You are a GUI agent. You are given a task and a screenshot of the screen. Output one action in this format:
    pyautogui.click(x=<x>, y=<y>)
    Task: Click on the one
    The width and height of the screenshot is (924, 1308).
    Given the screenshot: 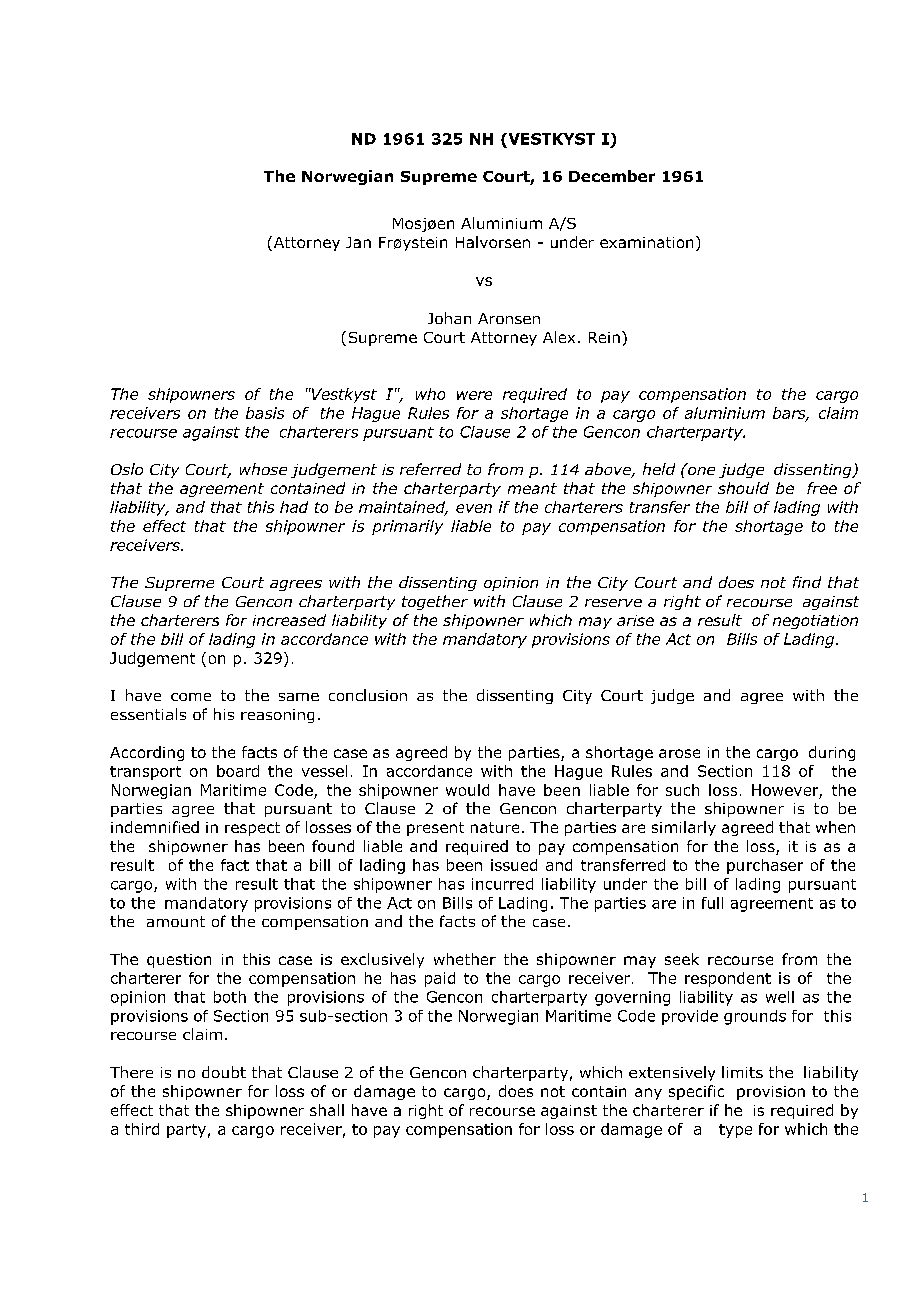 What is the action you would take?
    pyautogui.click(x=700, y=469)
